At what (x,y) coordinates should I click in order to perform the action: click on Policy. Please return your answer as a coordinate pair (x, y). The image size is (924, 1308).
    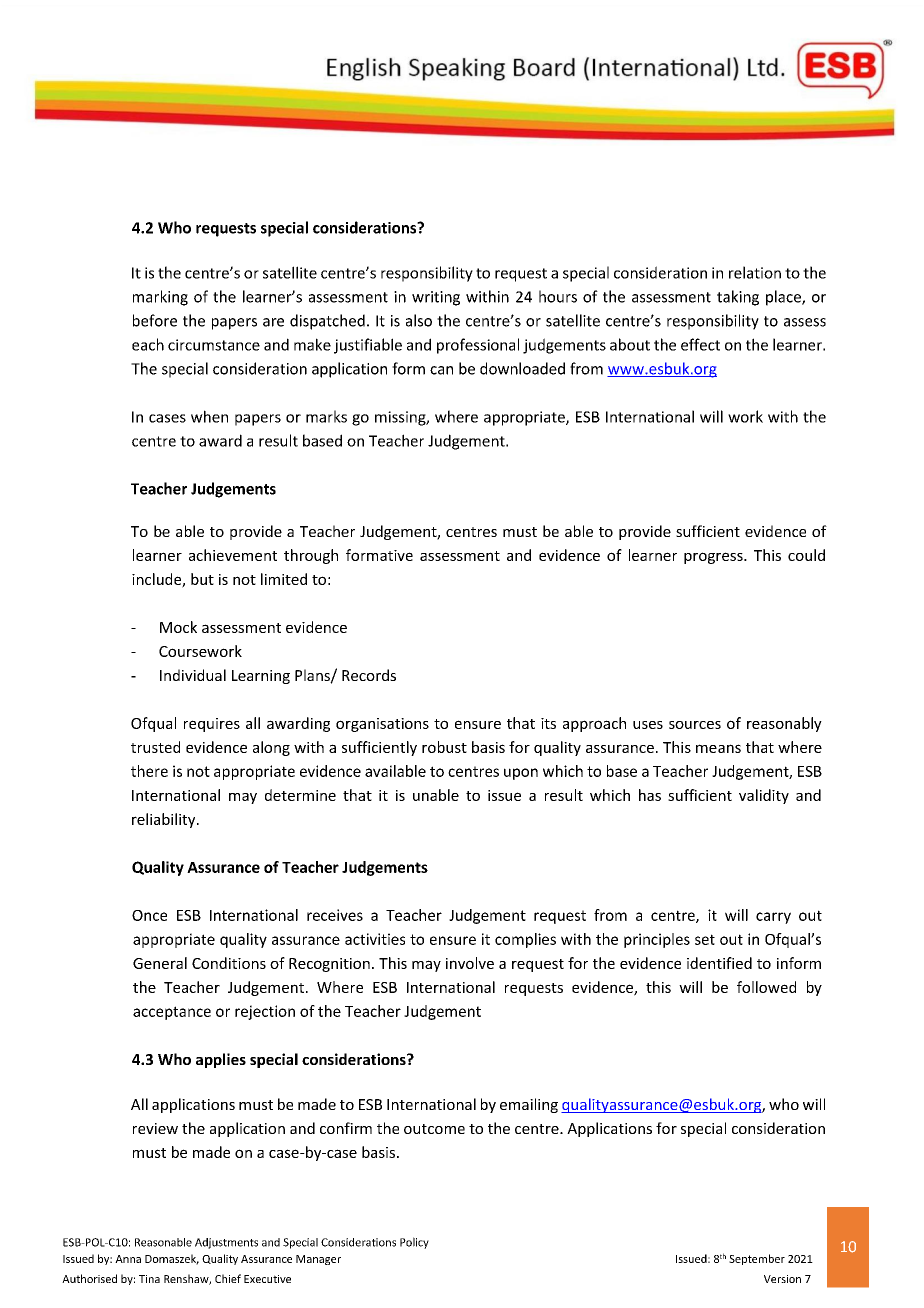
    Looking at the image, I should click on (414, 1243).
